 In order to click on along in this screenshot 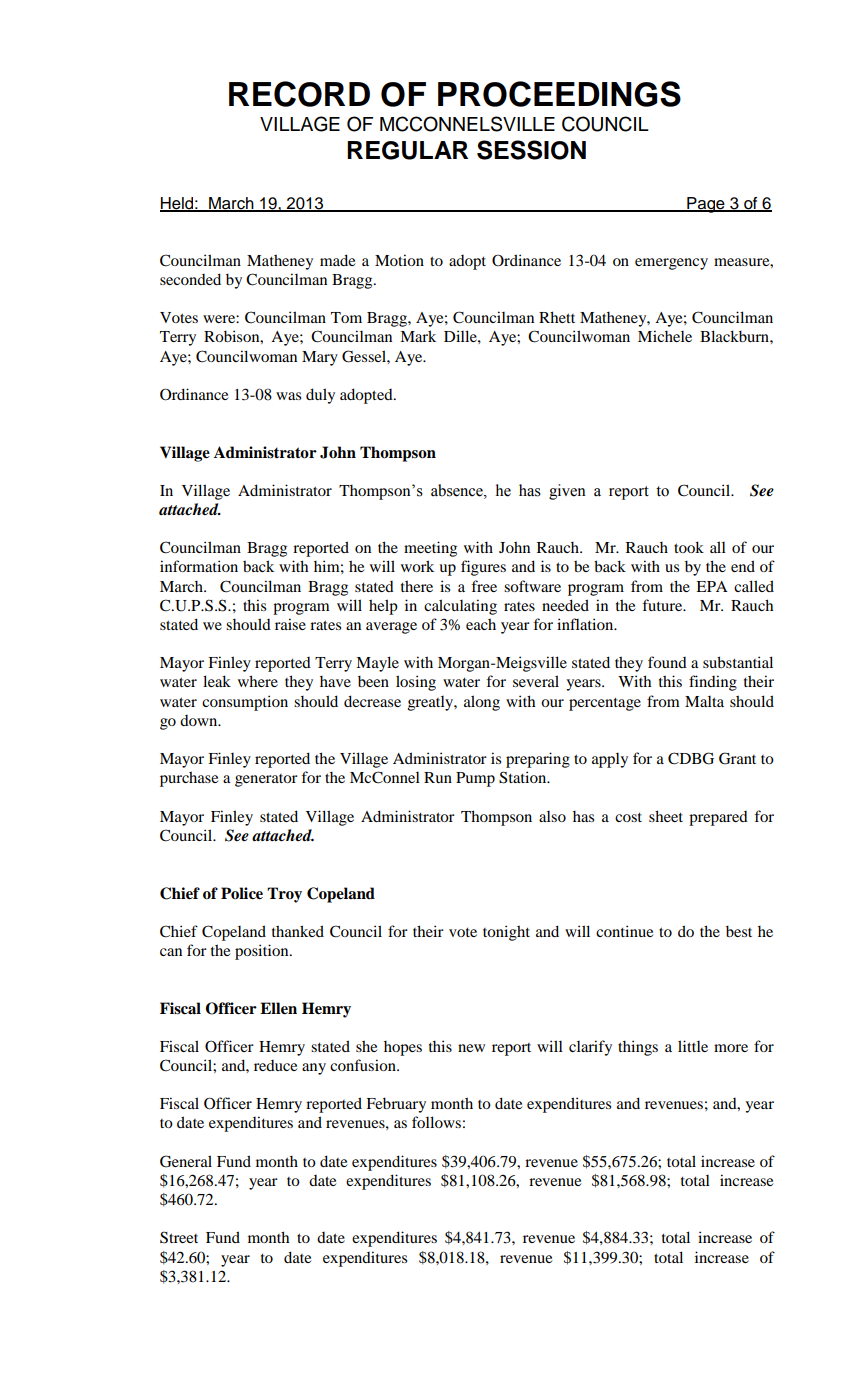, I will do `click(482, 703)`.
